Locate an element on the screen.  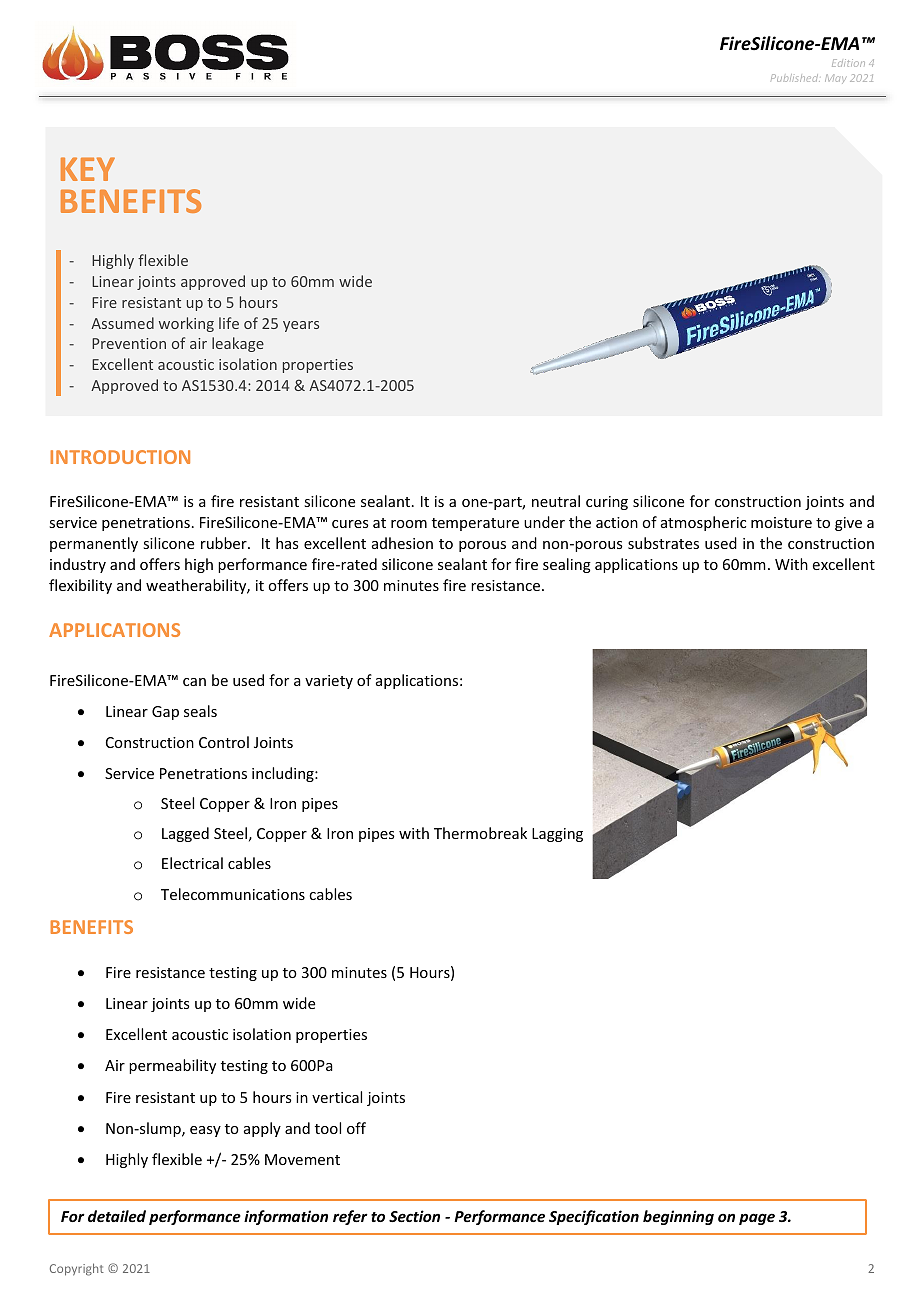
Published is located at coordinates (795, 78).
